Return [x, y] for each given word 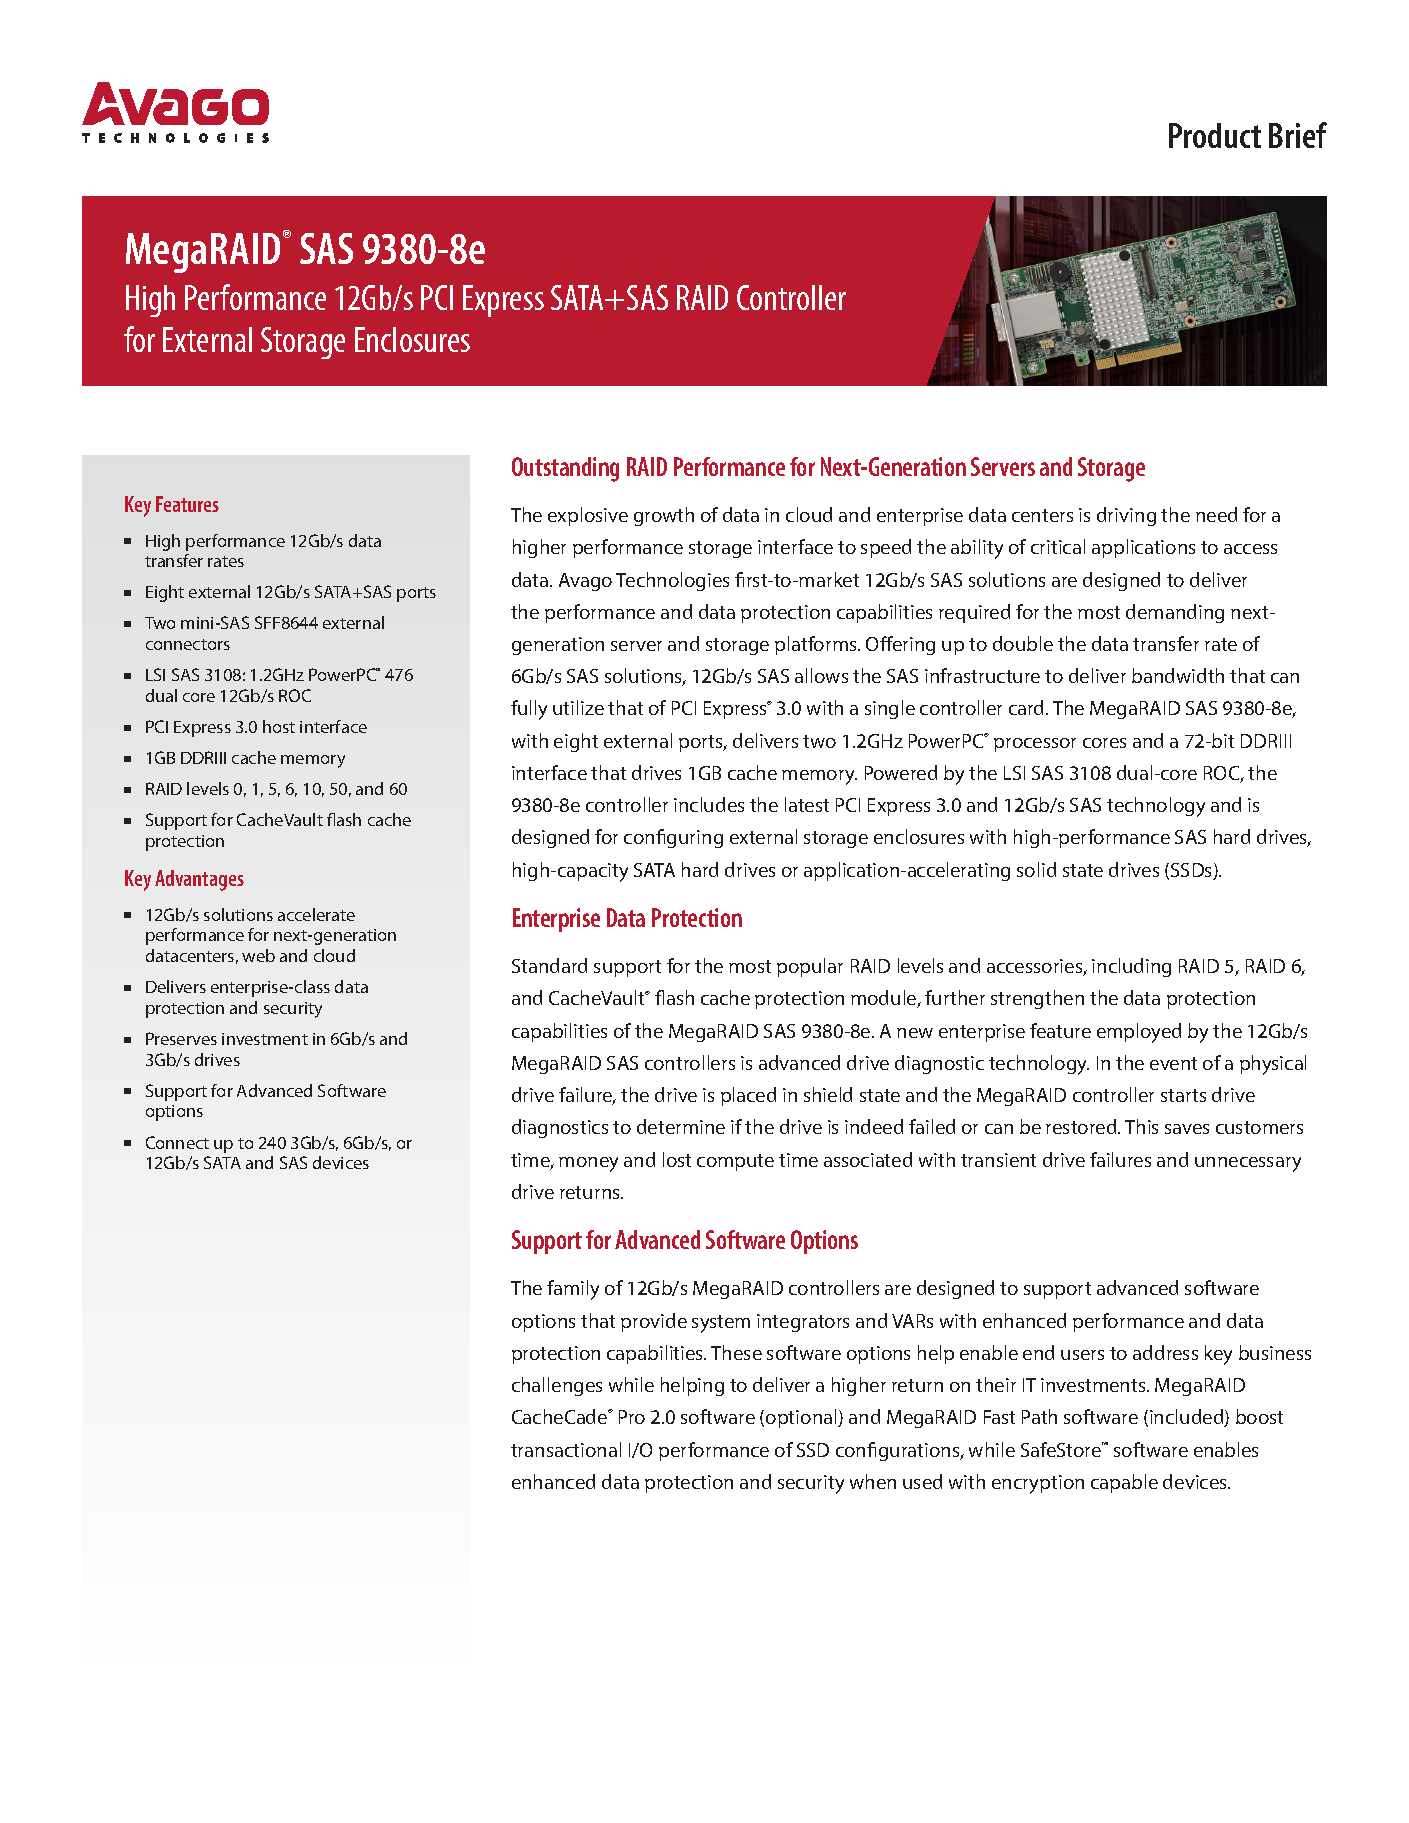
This [1141, 1126]
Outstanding [565, 469]
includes [709, 804]
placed [748, 1096]
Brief [1298, 135]
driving [1126, 516]
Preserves [181, 1038]
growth [664, 516]
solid [1036, 869]
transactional [566, 1449]
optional [802, 1418]
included [1188, 1418]
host [279, 726]
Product [1215, 135]
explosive [588, 516]
